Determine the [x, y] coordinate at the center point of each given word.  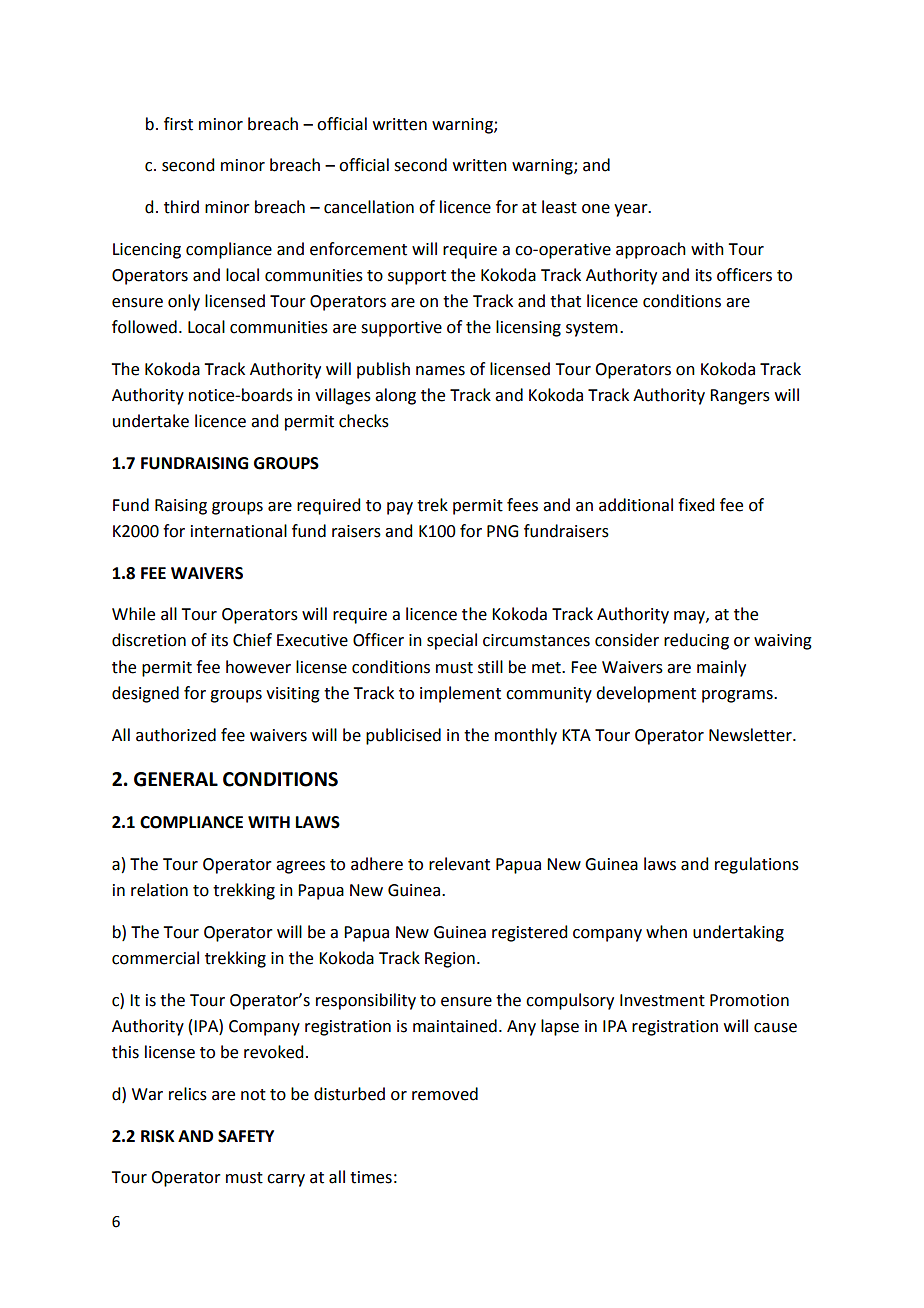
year [632, 210]
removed [445, 1094]
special [452, 641]
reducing [696, 641]
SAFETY [246, 1136]
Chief [252, 640]
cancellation [369, 207]
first [178, 124]
